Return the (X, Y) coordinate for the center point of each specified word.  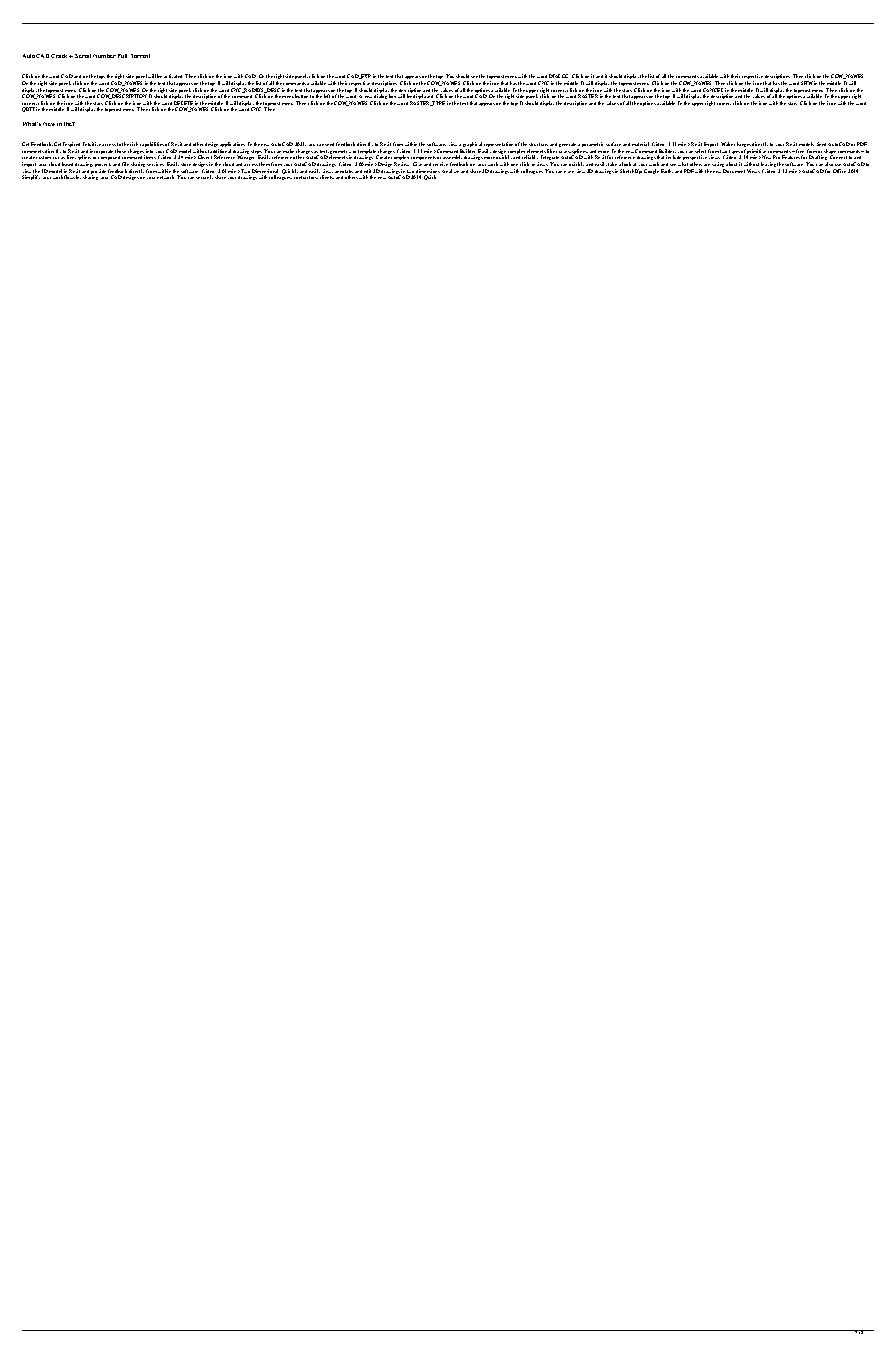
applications (232, 146)
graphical (472, 146)
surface (613, 144)
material (640, 144)
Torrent (140, 56)
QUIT (28, 109)
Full (122, 56)
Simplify (31, 177)
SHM (807, 83)
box (392, 96)
